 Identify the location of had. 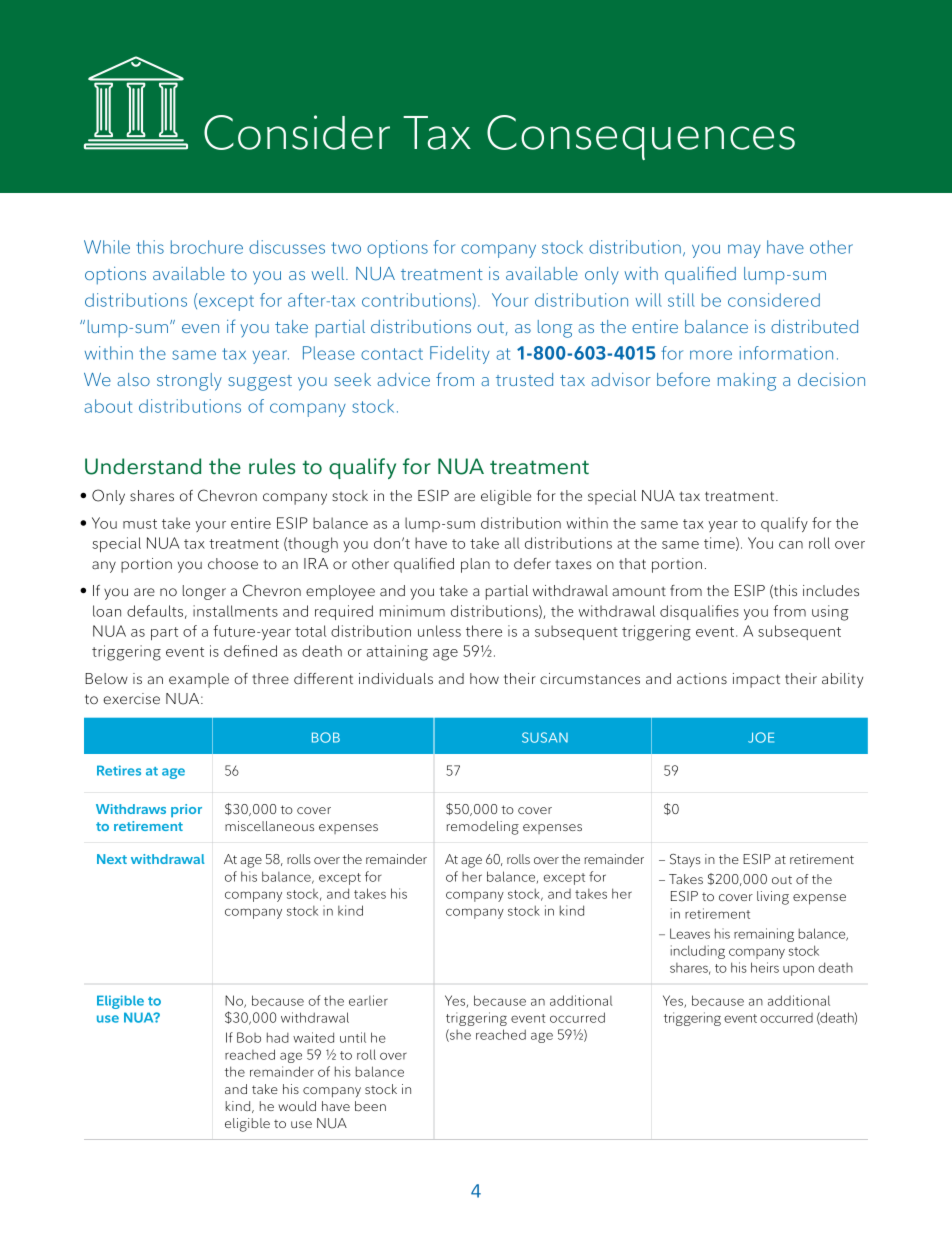
(278, 1037).
